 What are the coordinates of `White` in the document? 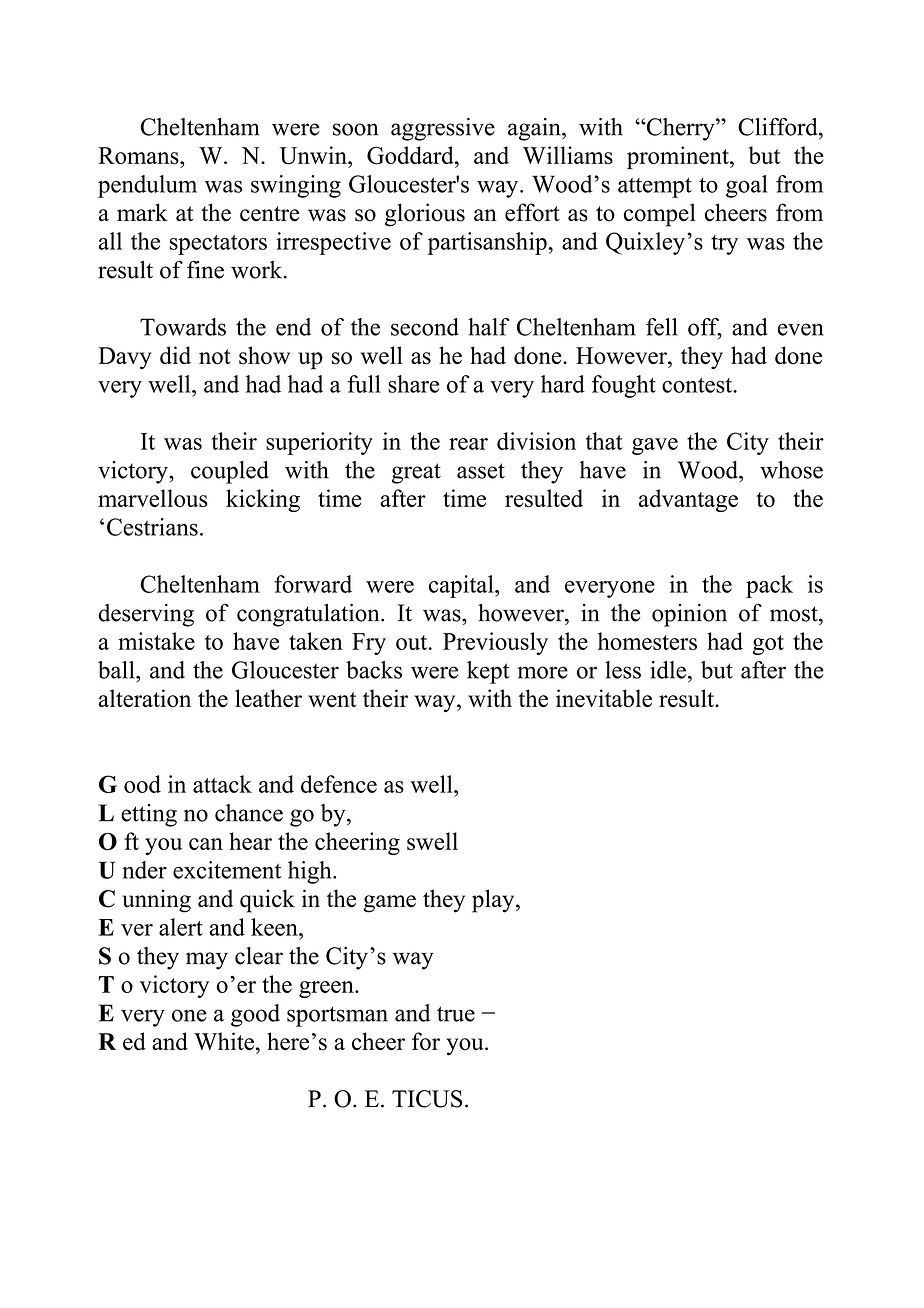 It's located at (224, 1041).
